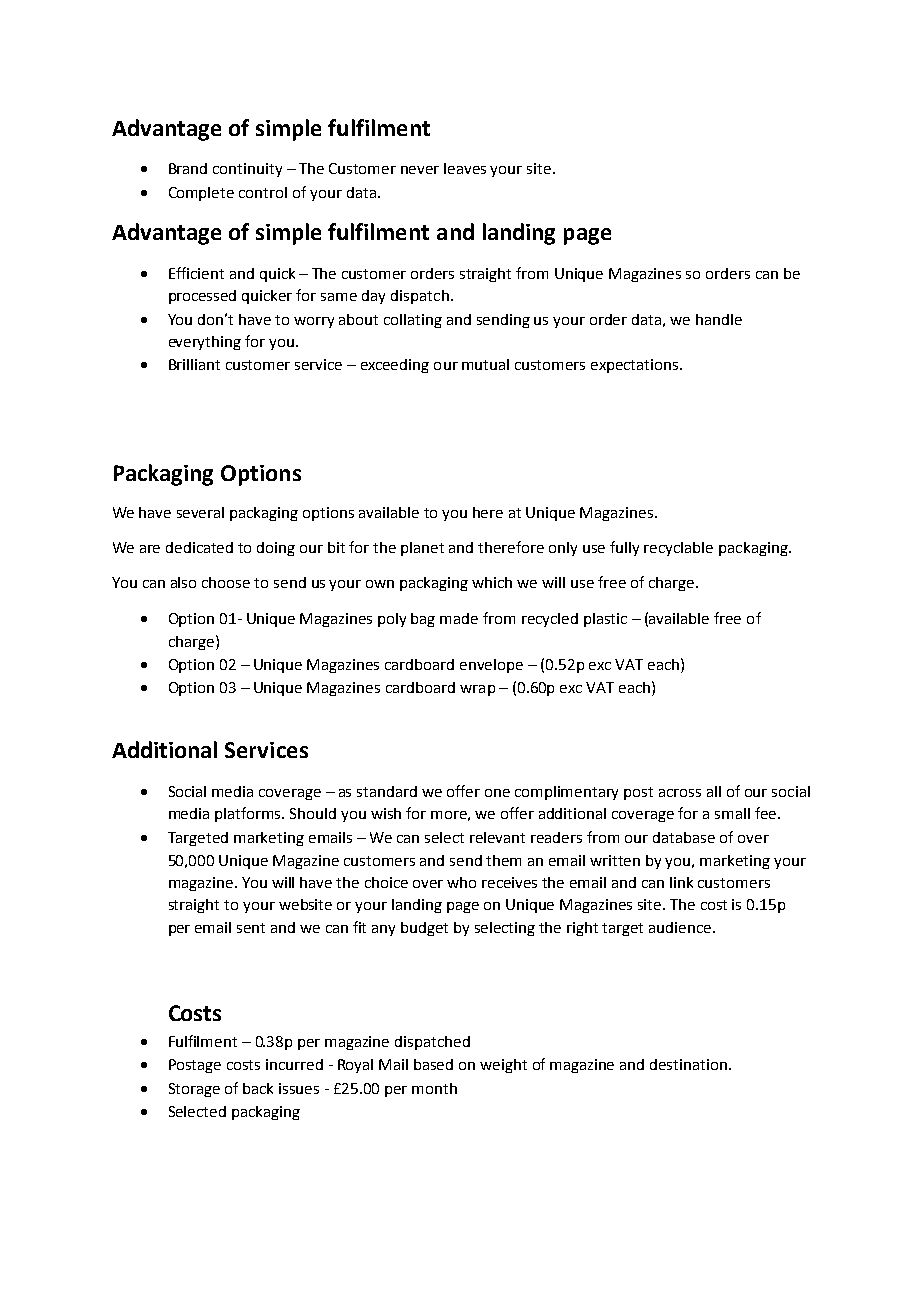 Image resolution: width=924 pixels, height=1308 pixels. What do you see at coordinates (690, 1064) in the page?
I see `destination` at bounding box center [690, 1064].
